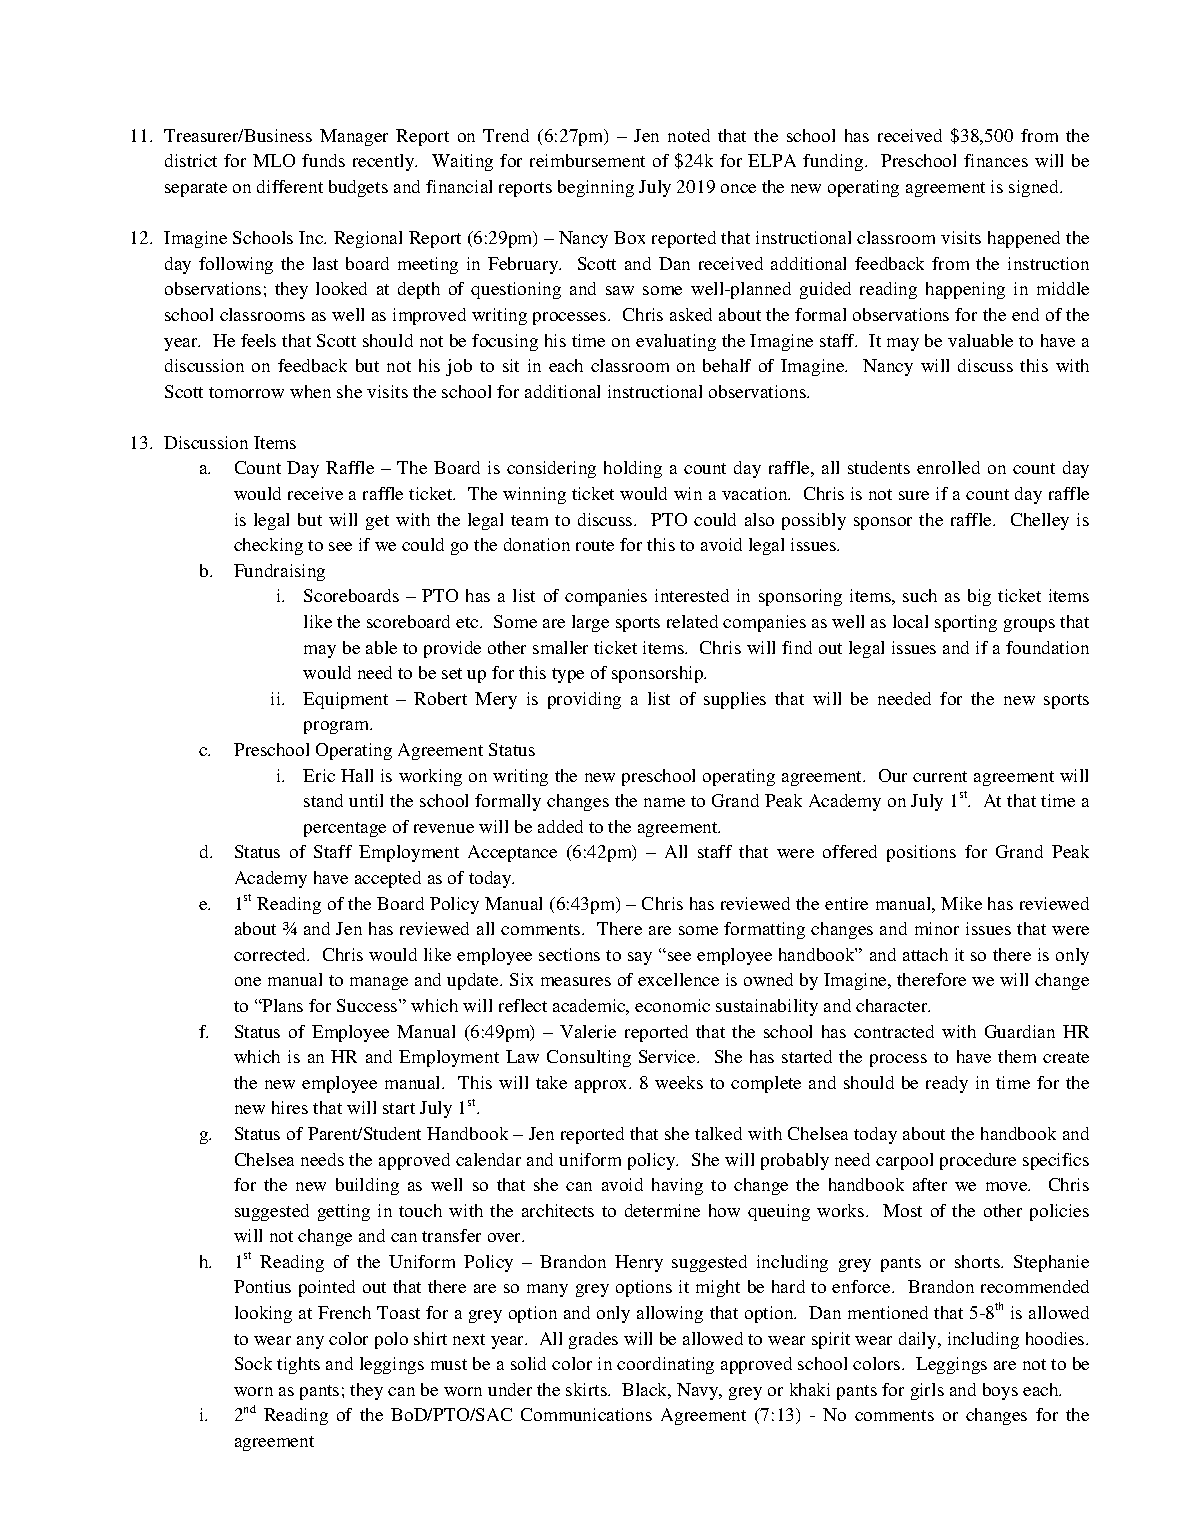  Describe the element at coordinates (290, 1107) in the screenshot. I see `hires` at that location.
